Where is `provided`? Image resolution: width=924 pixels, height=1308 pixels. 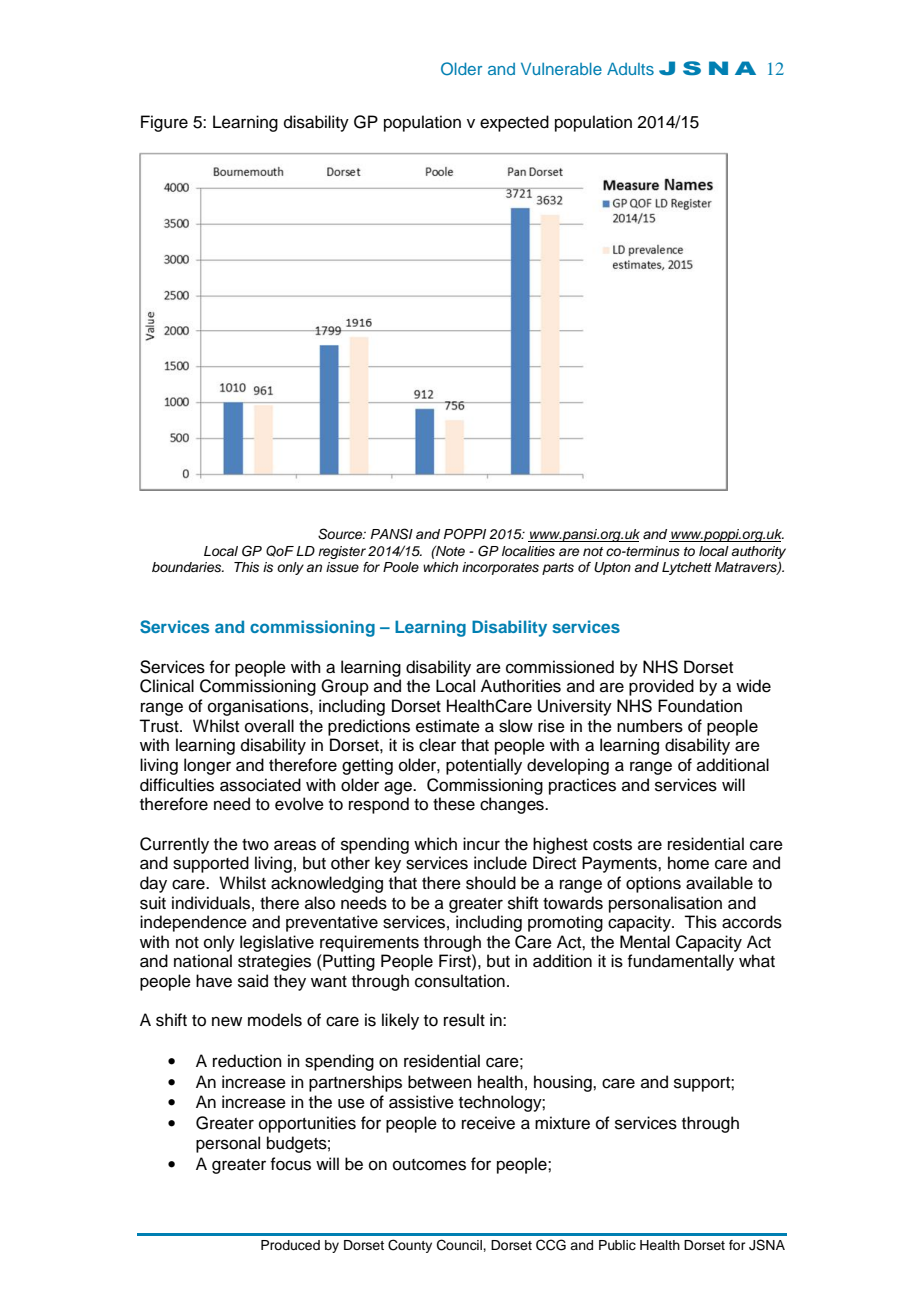
provided is located at coordinates (661, 687).
